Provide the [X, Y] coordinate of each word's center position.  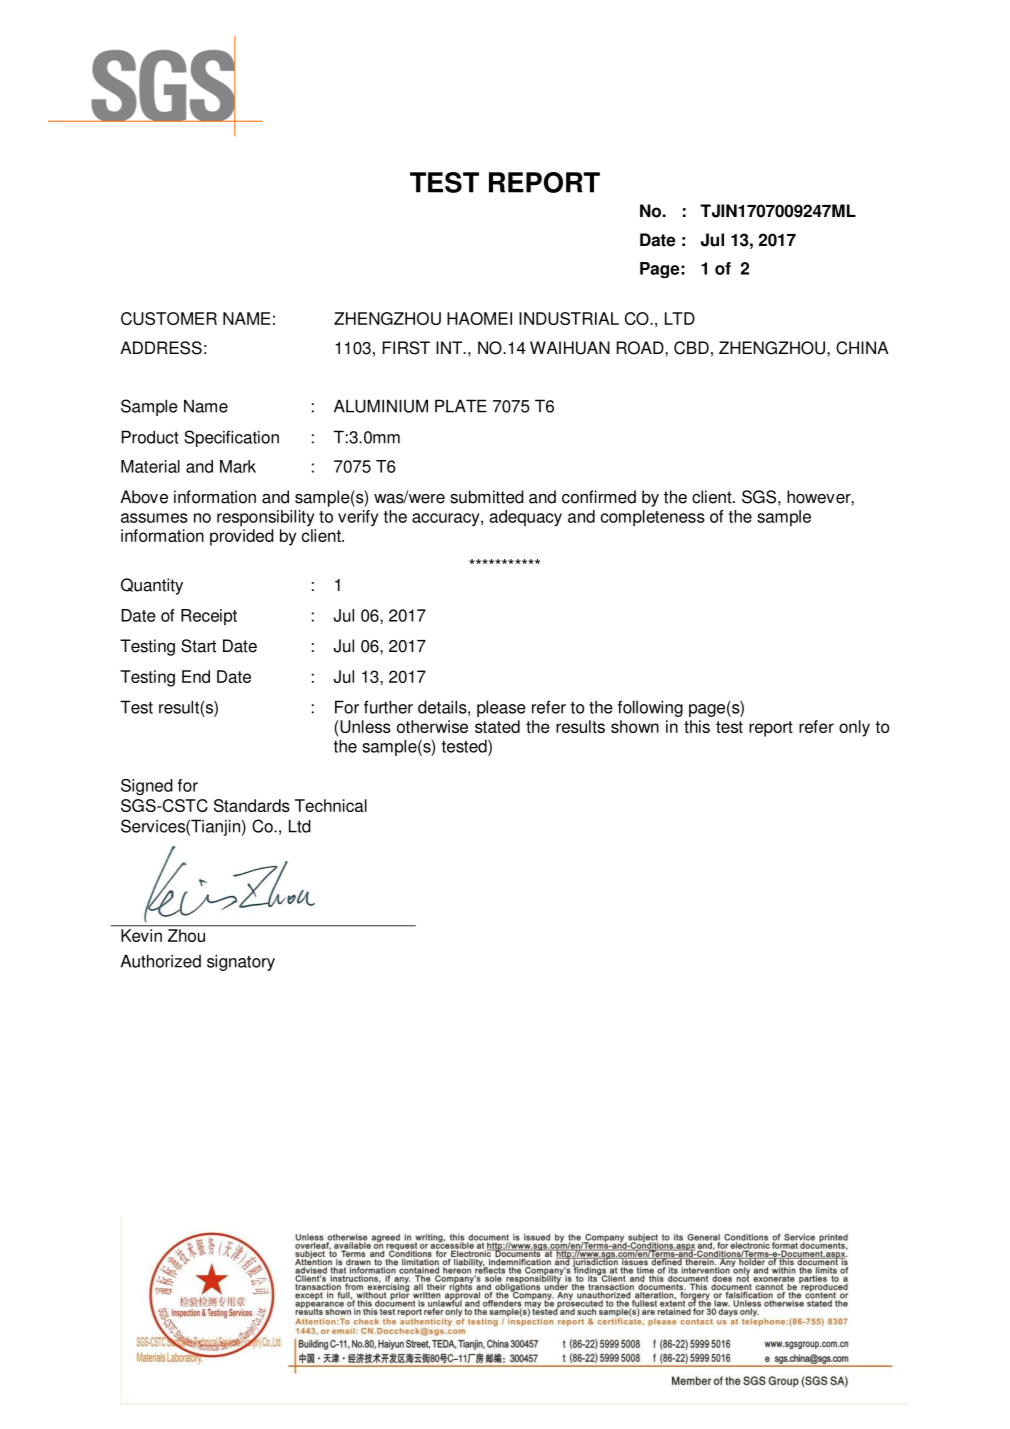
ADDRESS [161, 348]
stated [497, 726]
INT [450, 347]
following [650, 708]
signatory [241, 962]
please [501, 708]
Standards [252, 805]
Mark [238, 466]
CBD [691, 348]
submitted [487, 497]
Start [198, 646]
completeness [653, 518]
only [854, 728]
